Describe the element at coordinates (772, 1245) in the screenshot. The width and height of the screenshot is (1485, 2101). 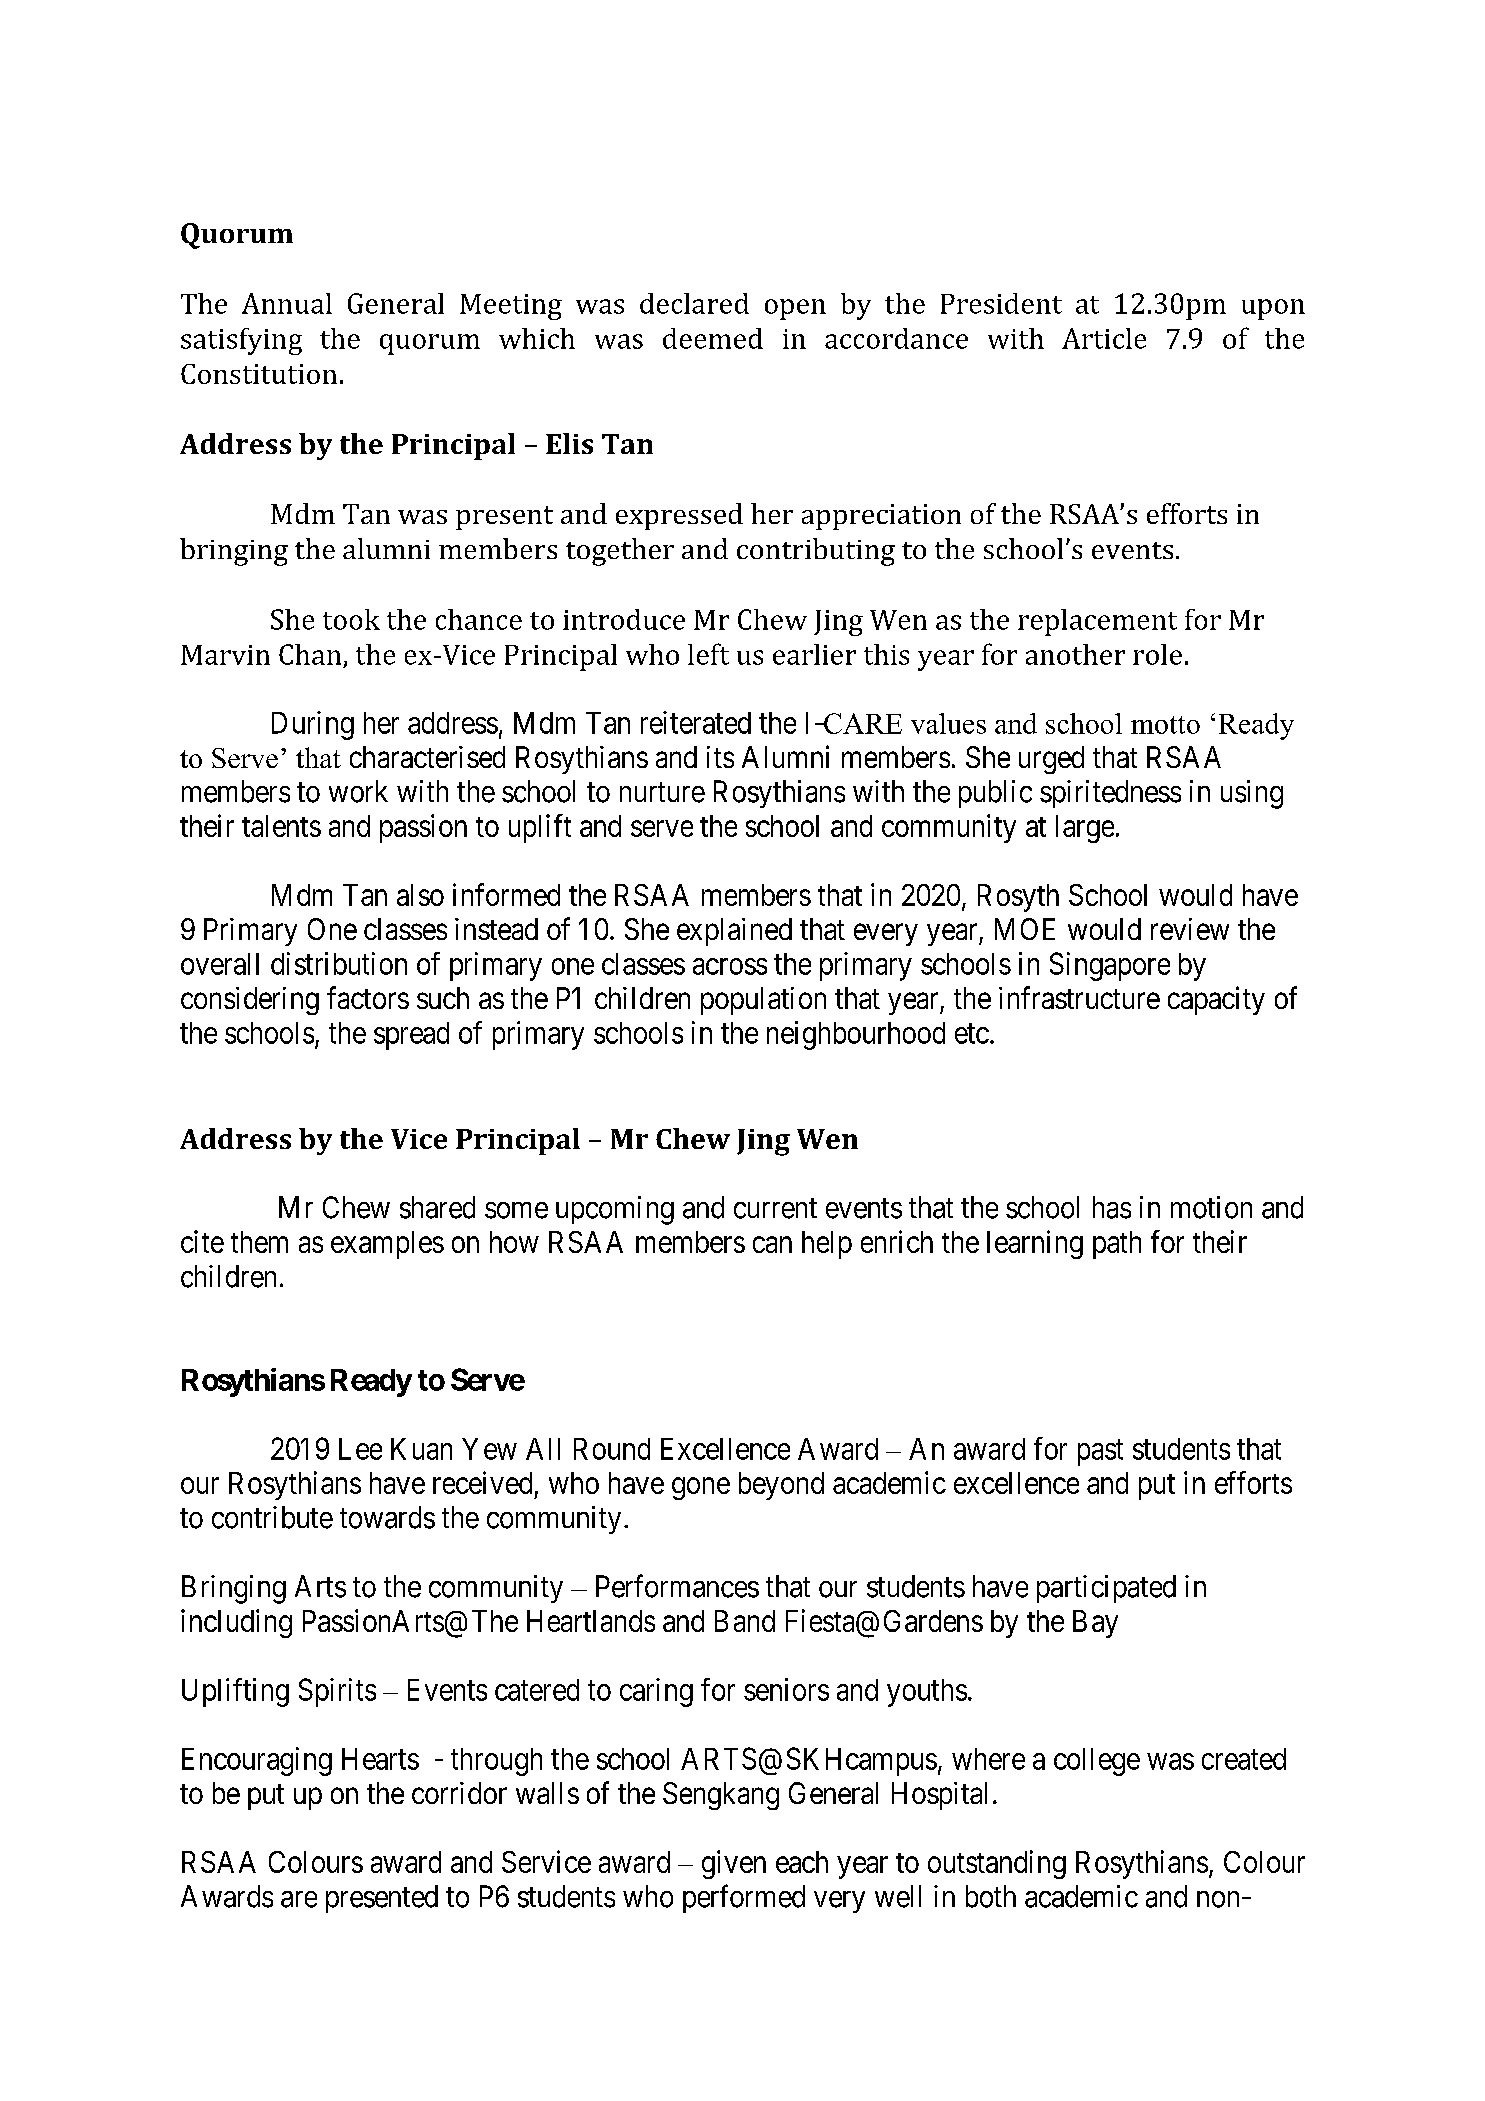
I see `can` at that location.
